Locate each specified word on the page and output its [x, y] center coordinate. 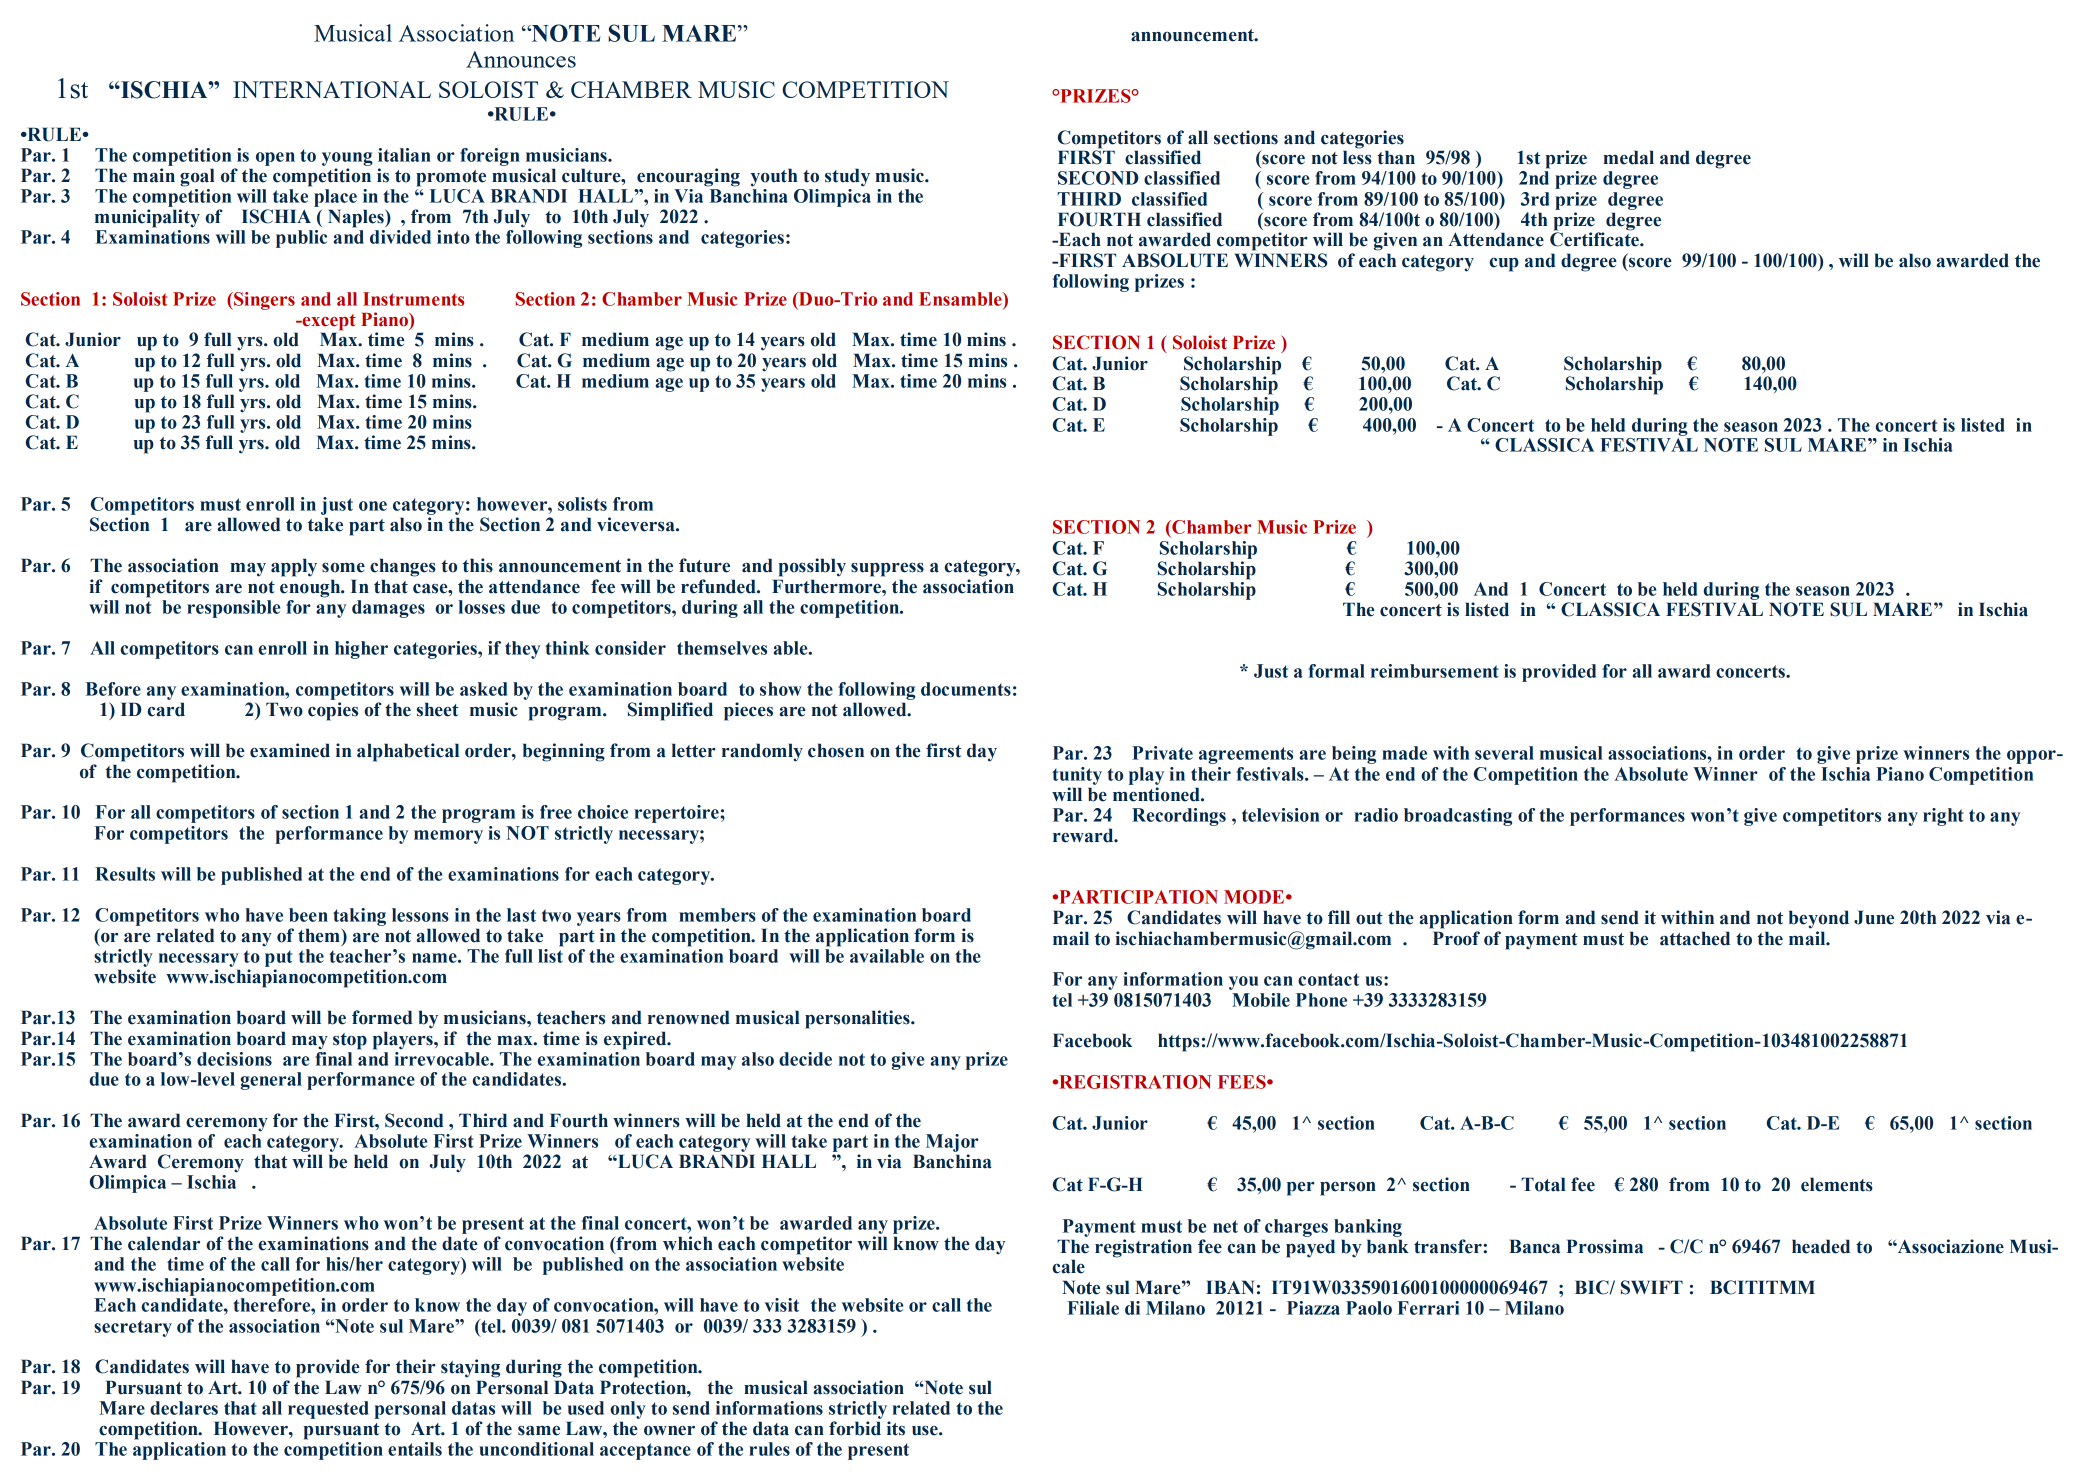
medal [1628, 157]
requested [328, 1410]
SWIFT [1652, 1287]
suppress [887, 570]
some [343, 568]
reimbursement [1435, 671]
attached [1695, 938]
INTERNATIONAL [332, 89]
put [278, 958]
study [847, 177]
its [896, 1428]
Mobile [1261, 1000]
